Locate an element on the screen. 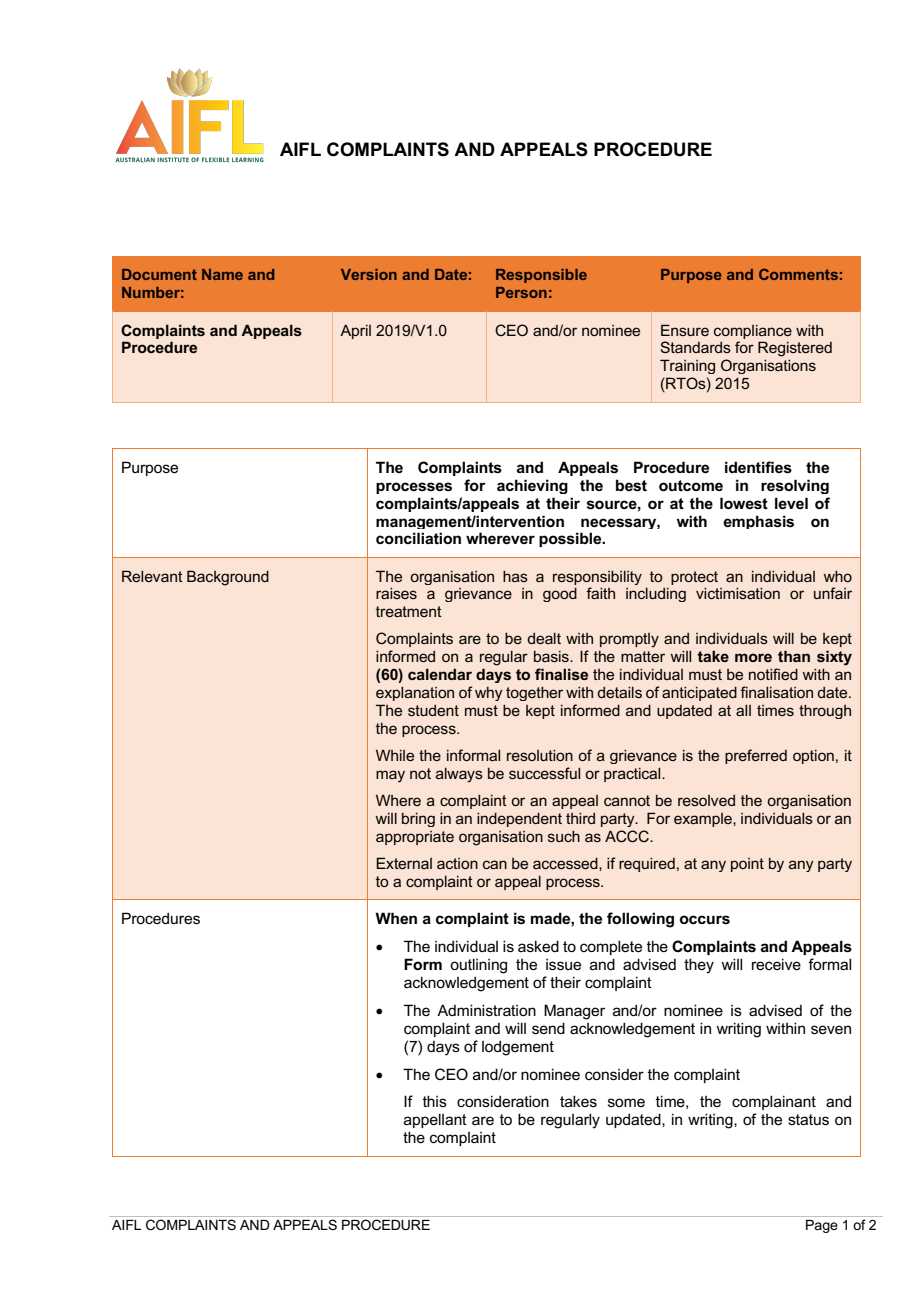 This screenshot has width=924, height=1308. good is located at coordinates (560, 595).
